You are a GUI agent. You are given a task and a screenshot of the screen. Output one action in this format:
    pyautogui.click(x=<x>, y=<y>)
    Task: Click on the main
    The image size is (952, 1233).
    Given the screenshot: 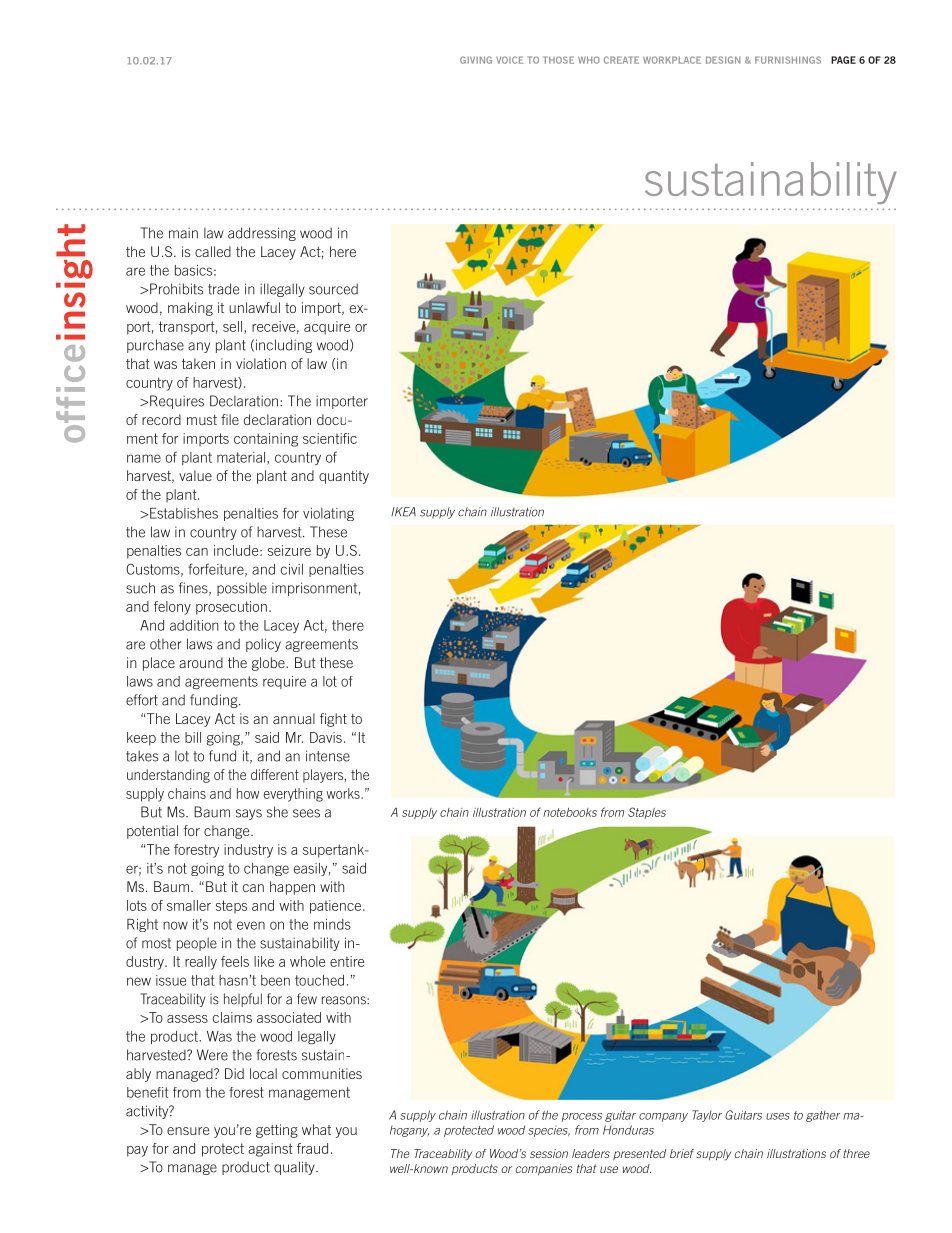 What is the action you would take?
    pyautogui.click(x=183, y=233)
